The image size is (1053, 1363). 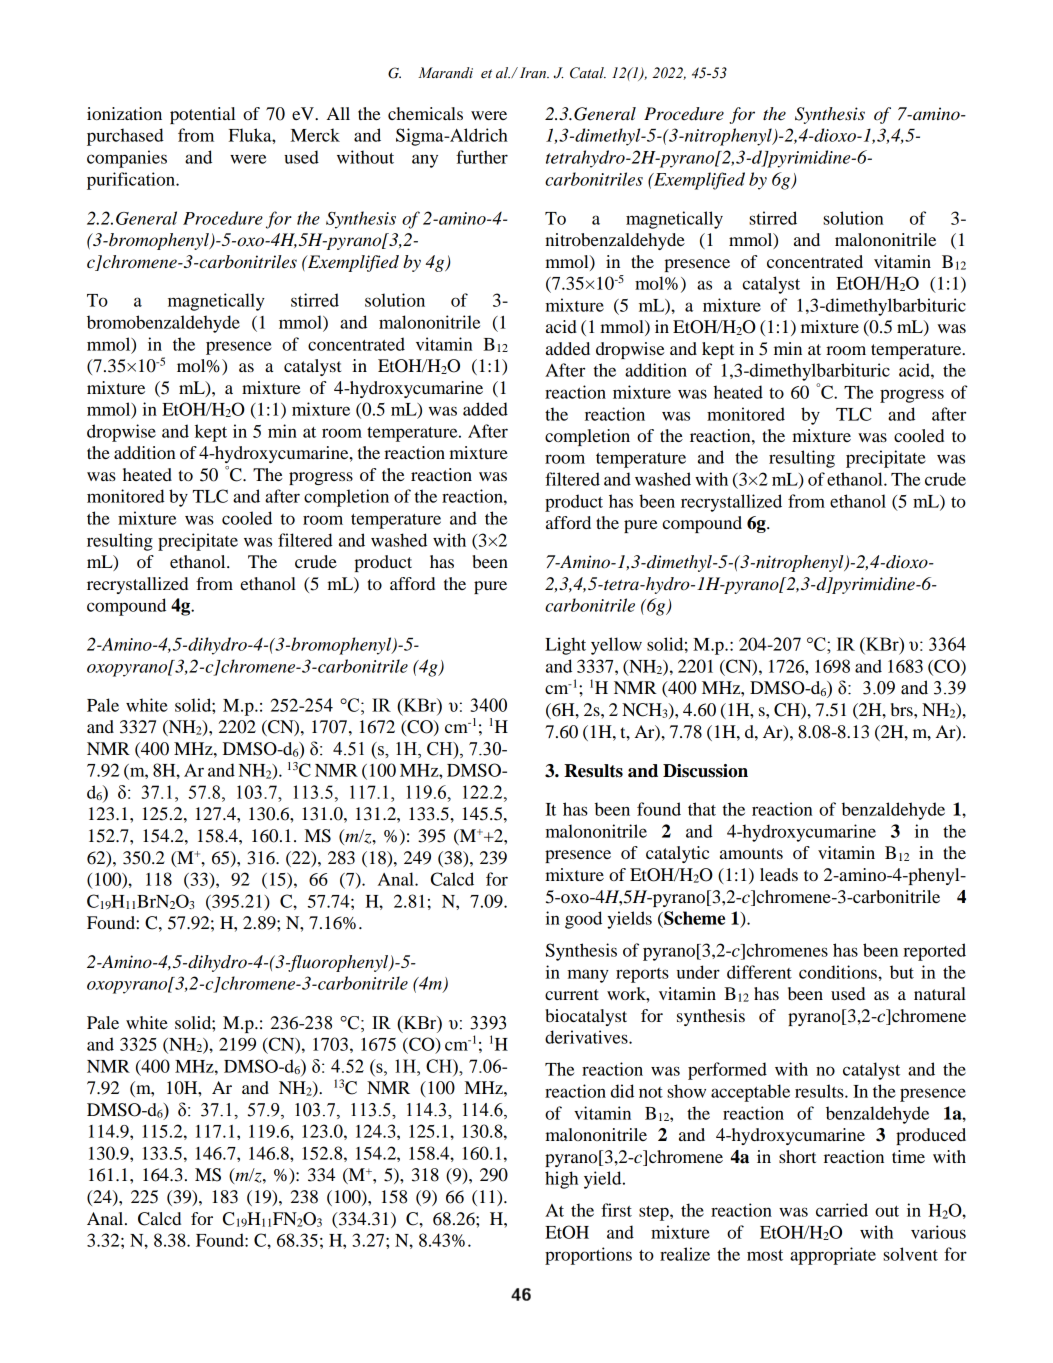 I want to click on Light, so click(x=565, y=646).
